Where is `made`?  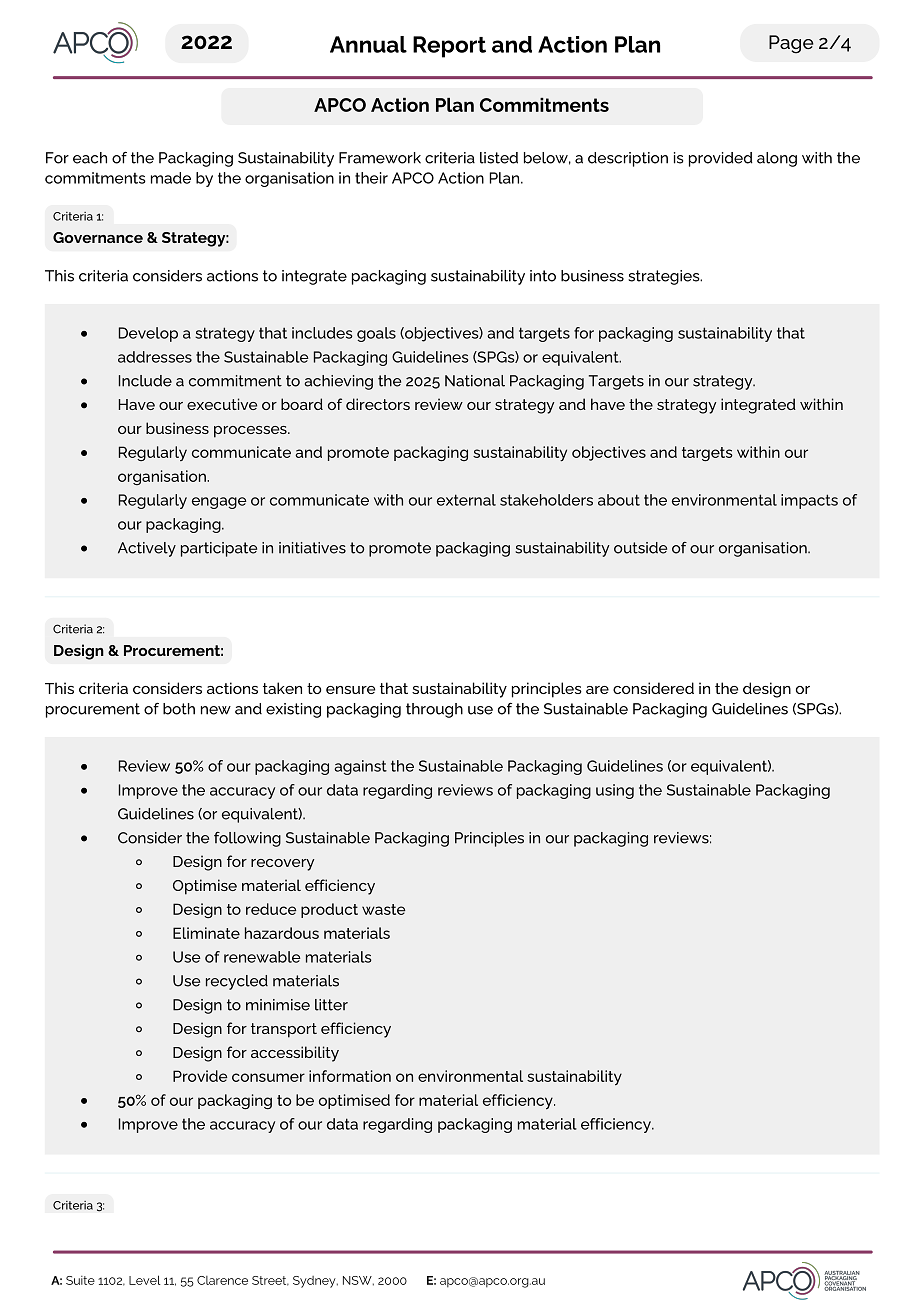 made is located at coordinates (171, 178).
